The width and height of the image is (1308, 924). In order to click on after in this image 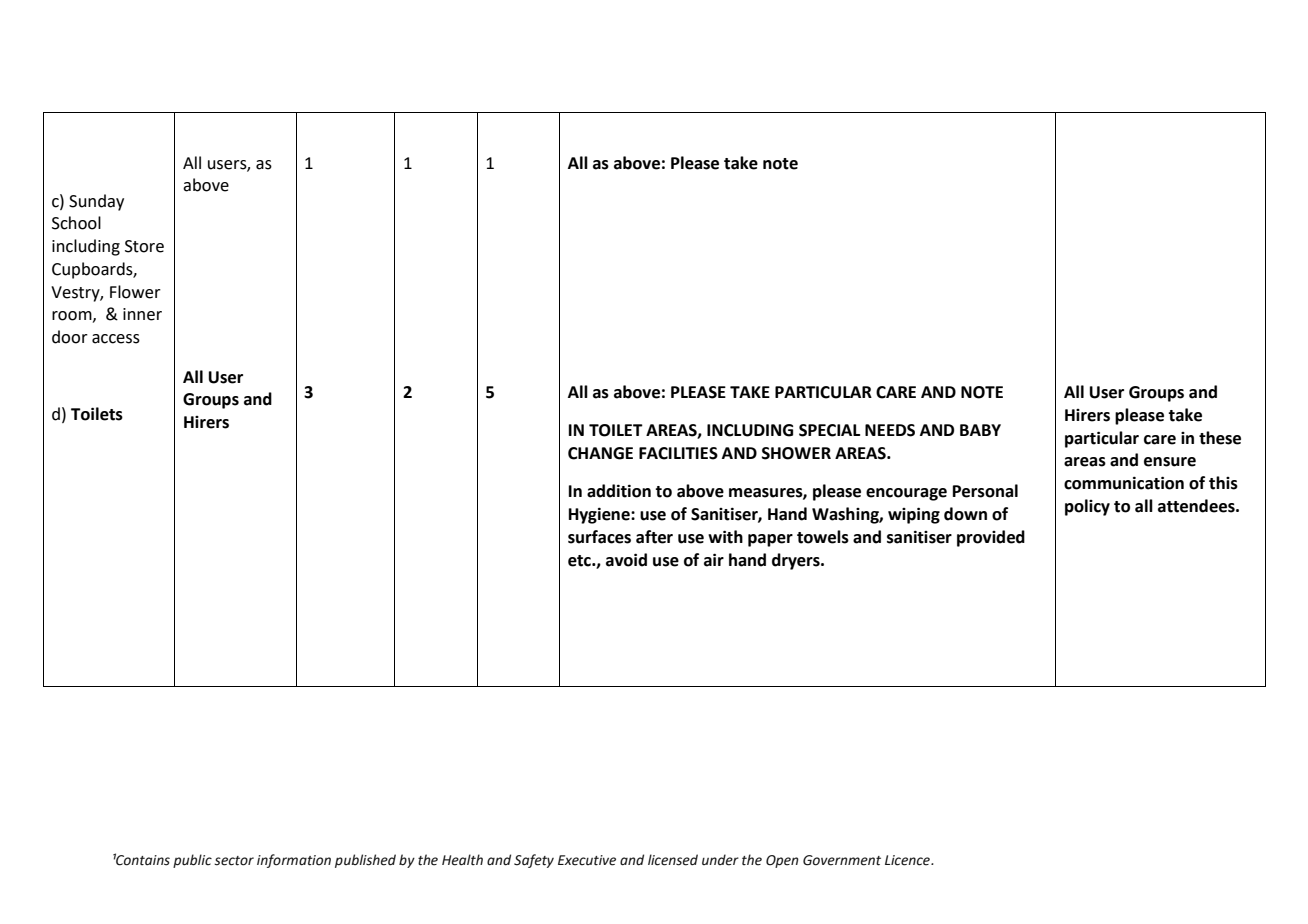, I will do `click(654, 537)`.
